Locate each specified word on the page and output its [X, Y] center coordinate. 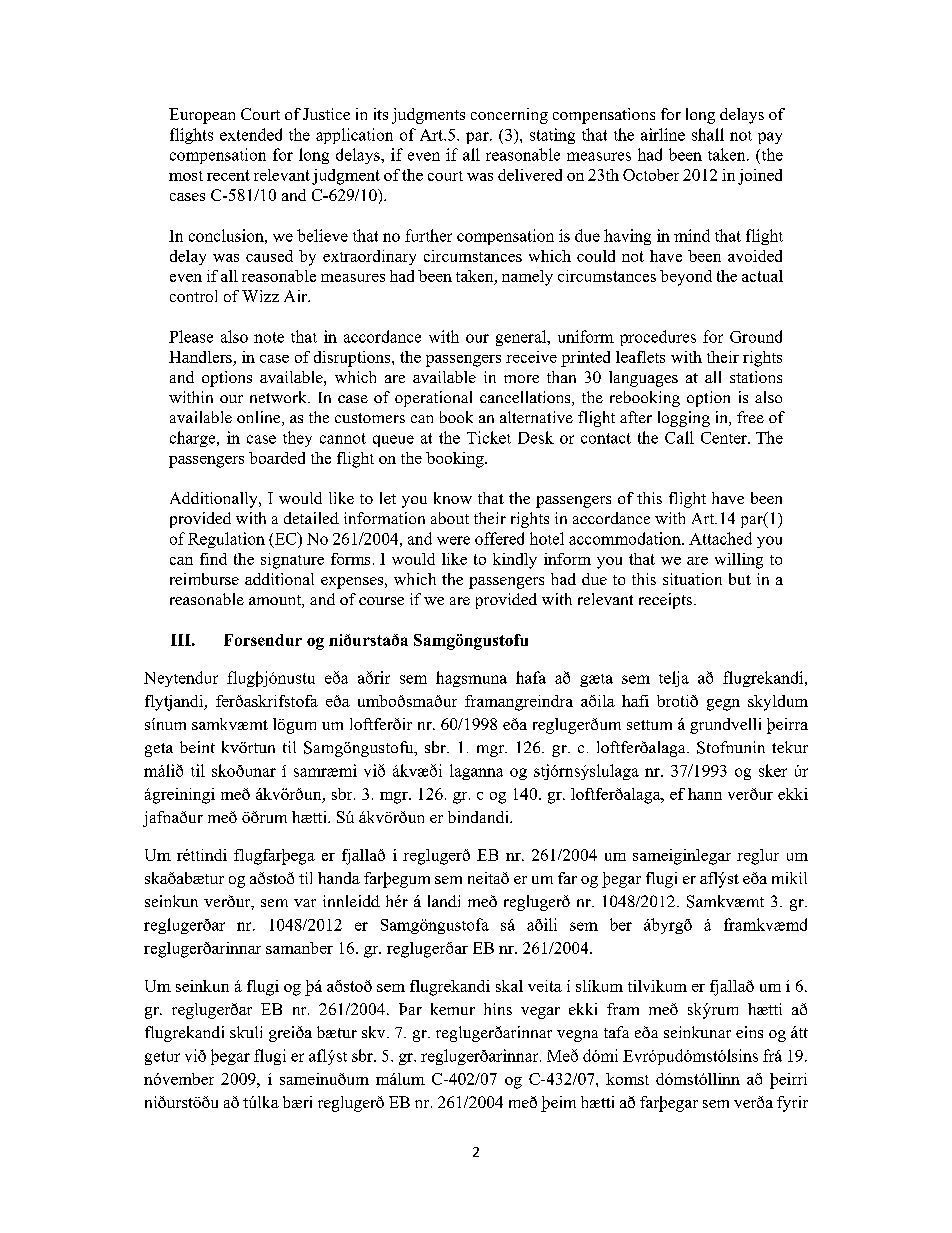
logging [684, 419]
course [381, 601]
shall [708, 134]
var [305, 903]
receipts [667, 601]
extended [251, 134]
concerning [509, 116]
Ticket [489, 437]
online [260, 418]
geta [159, 750]
